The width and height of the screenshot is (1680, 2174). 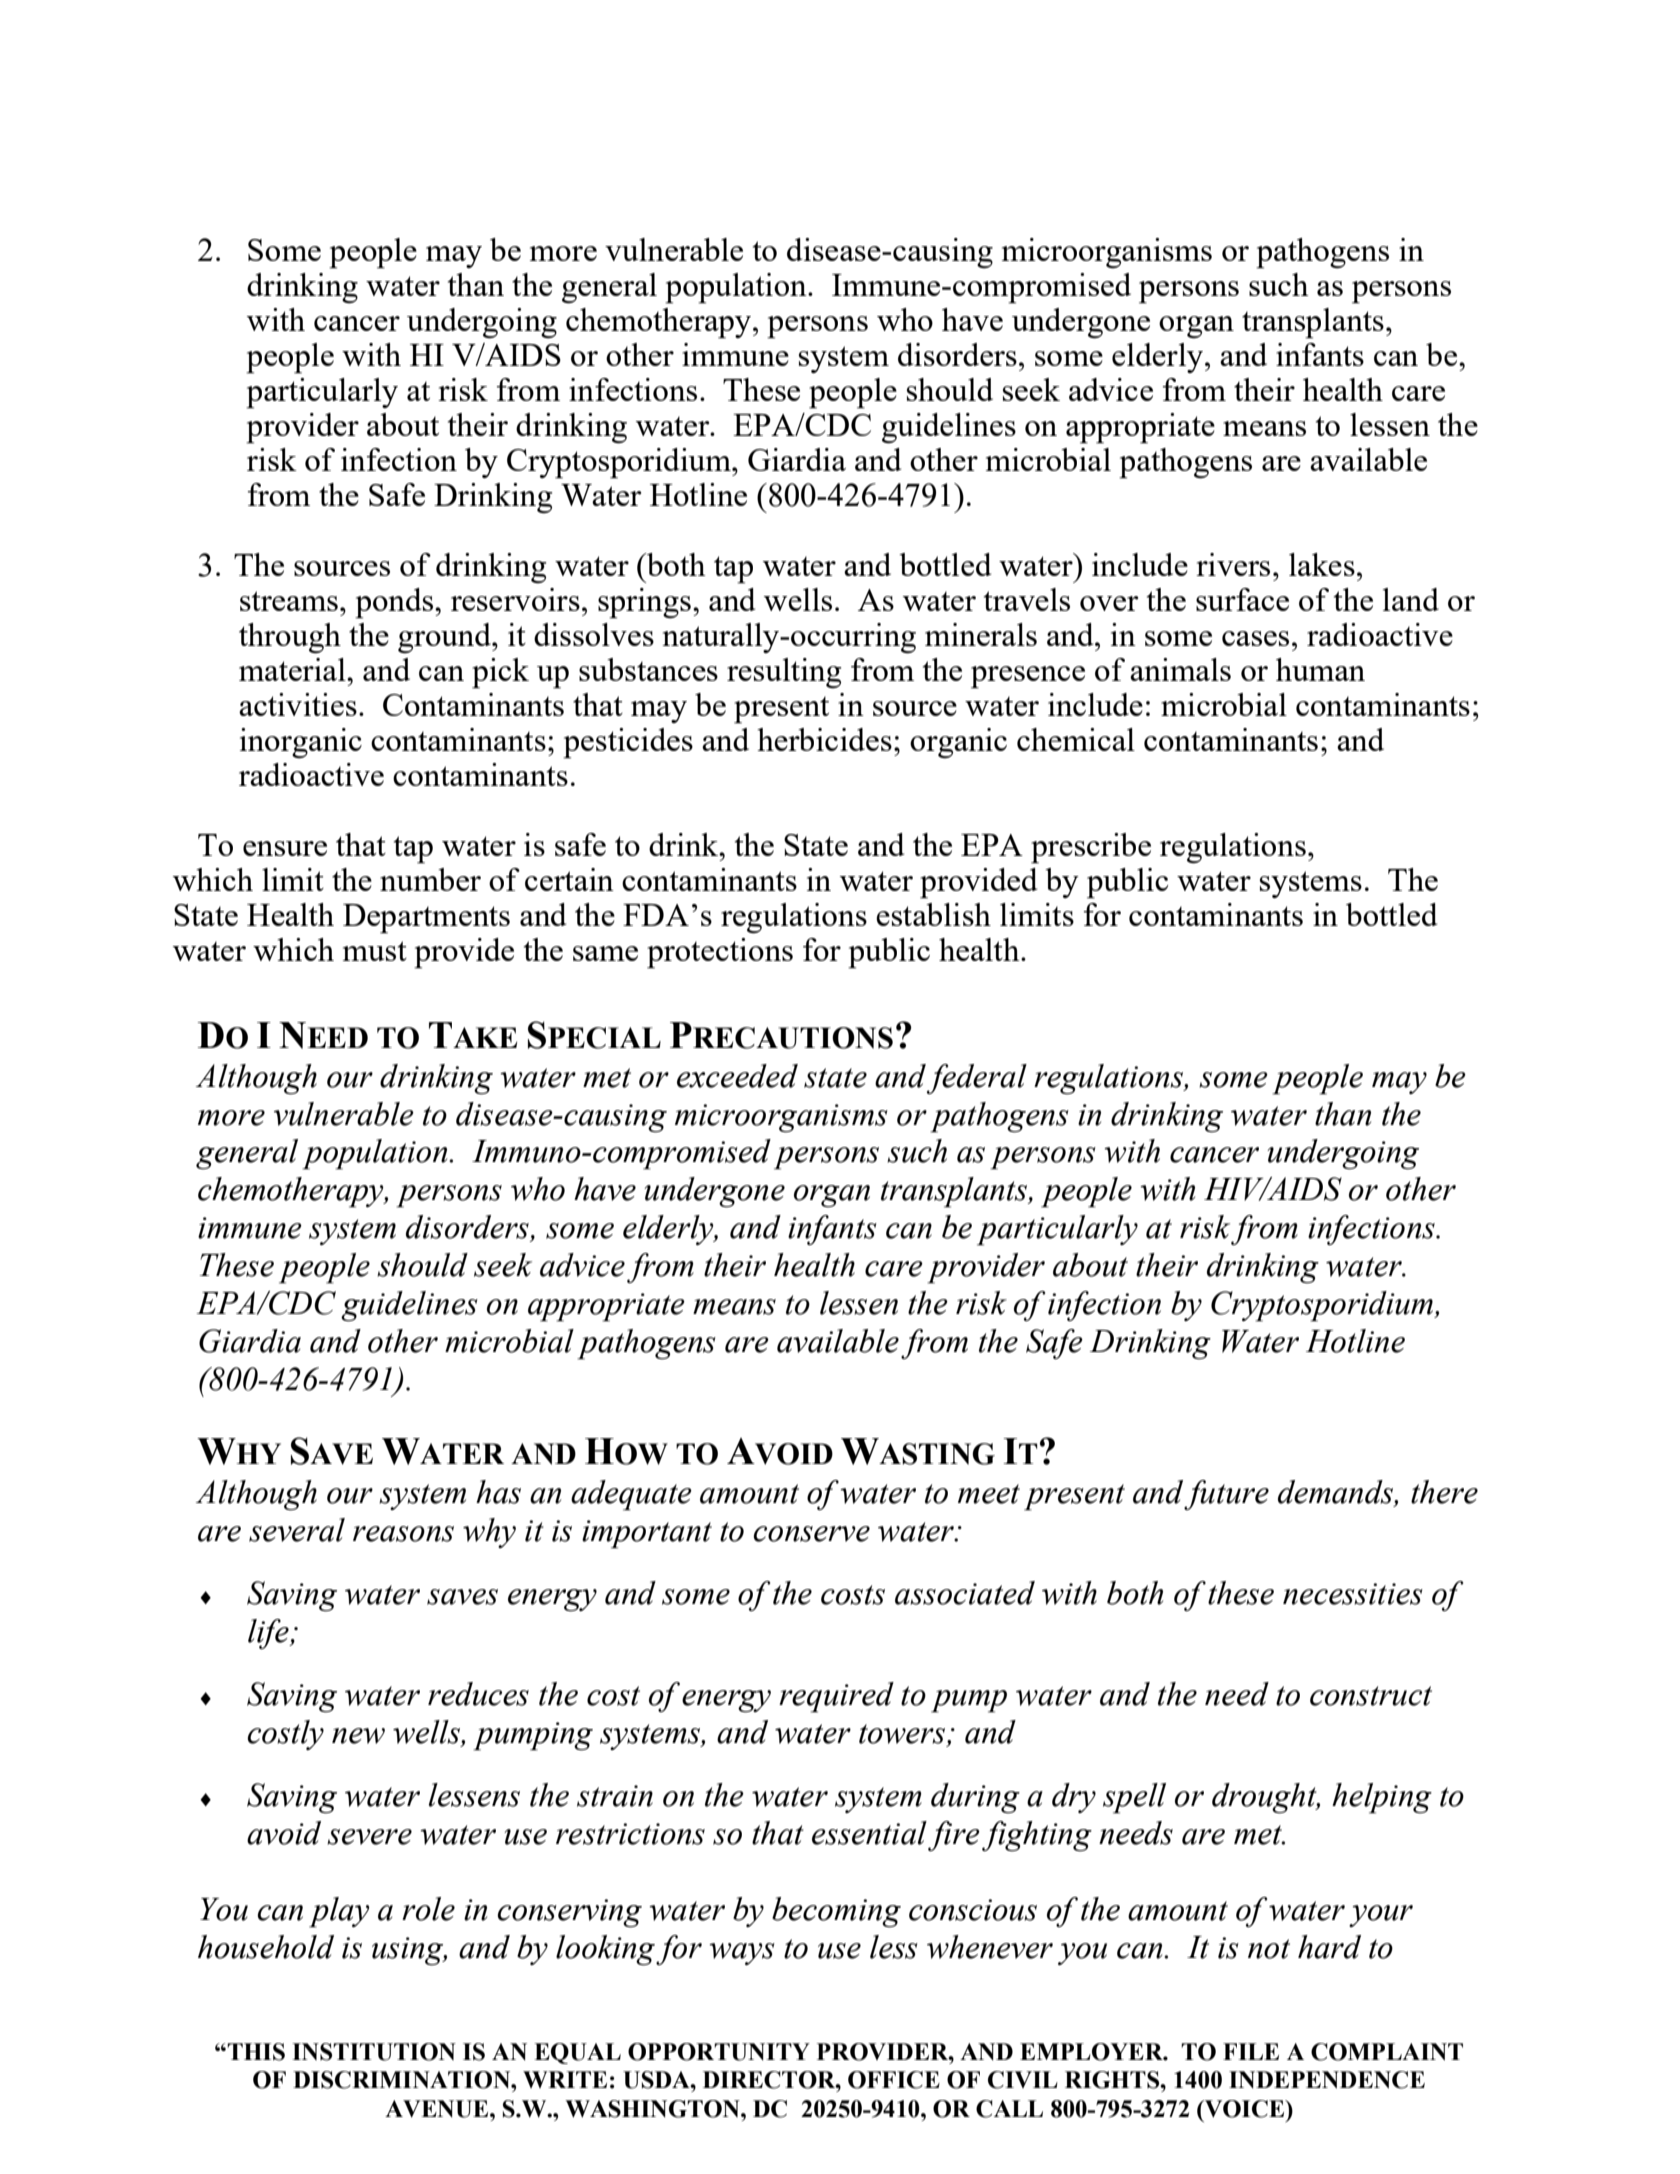 I want to click on surface, so click(x=1242, y=599).
